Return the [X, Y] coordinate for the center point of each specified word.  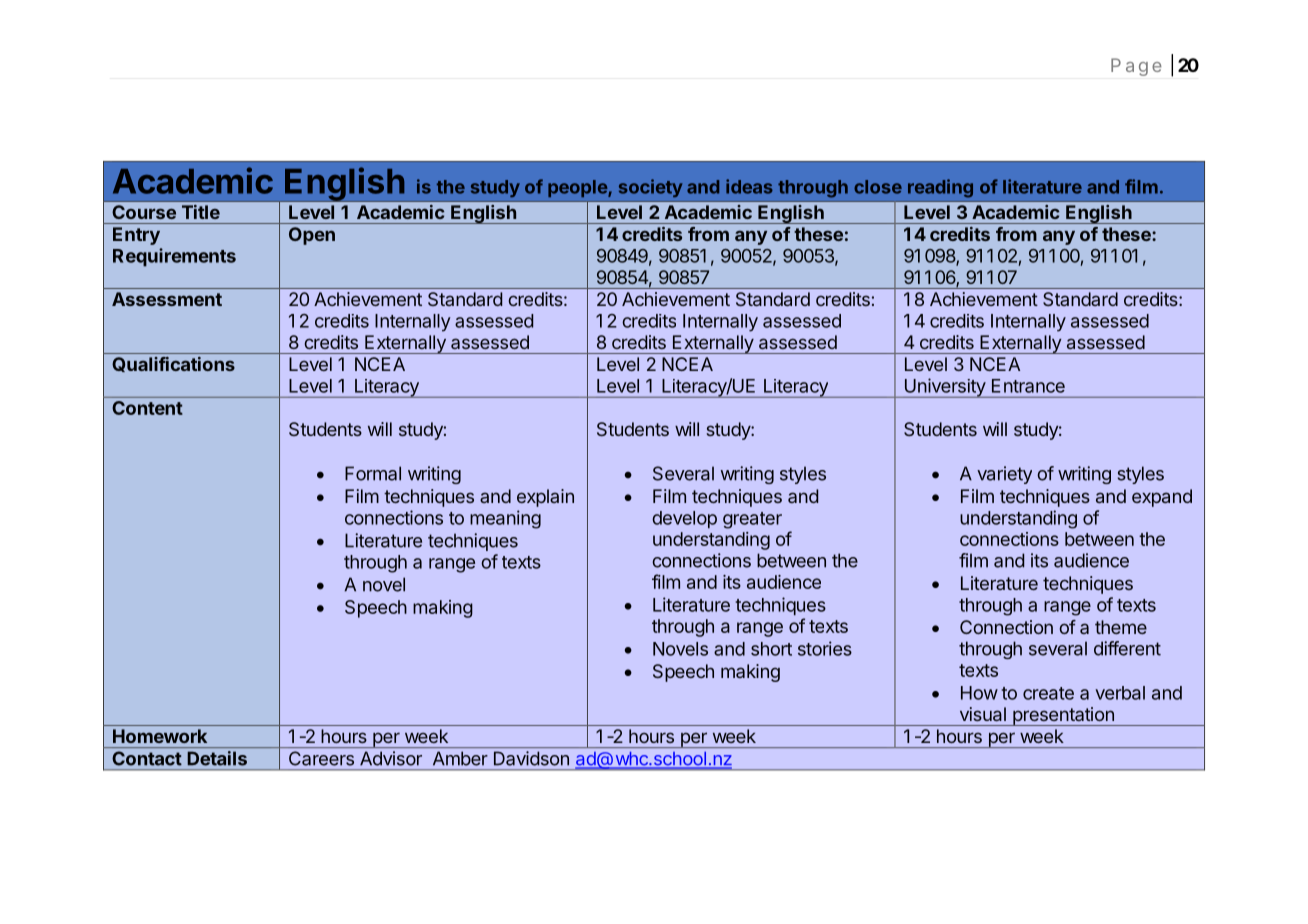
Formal [373, 473]
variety [1004, 475]
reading [940, 188]
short [771, 649]
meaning [505, 519]
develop [684, 519]
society [650, 188]
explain [545, 498]
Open [312, 236]
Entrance [1028, 386]
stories [825, 648]
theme [1121, 627]
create [1048, 693]
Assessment [167, 299]
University [944, 388]
